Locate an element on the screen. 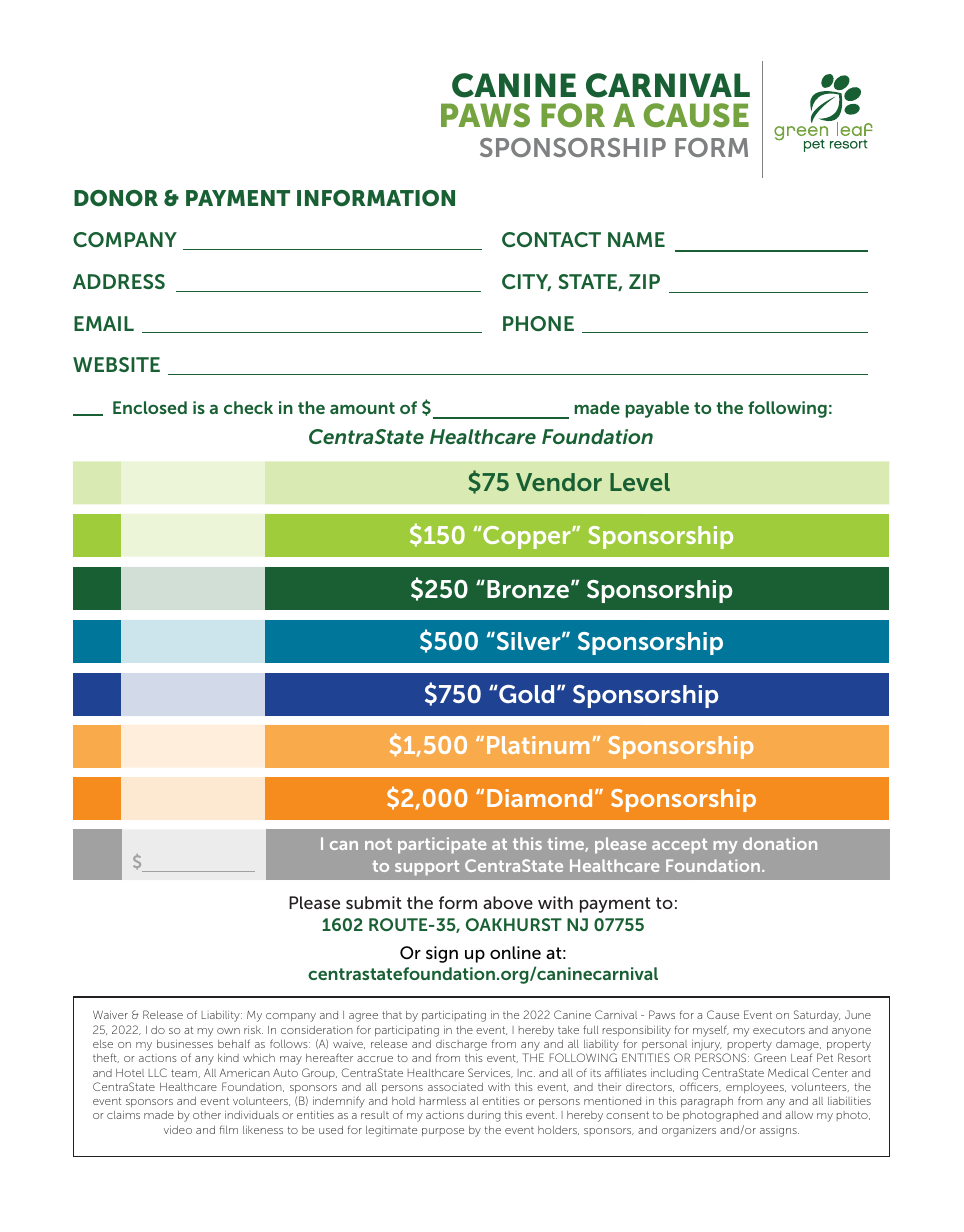  submit is located at coordinates (374, 902).
